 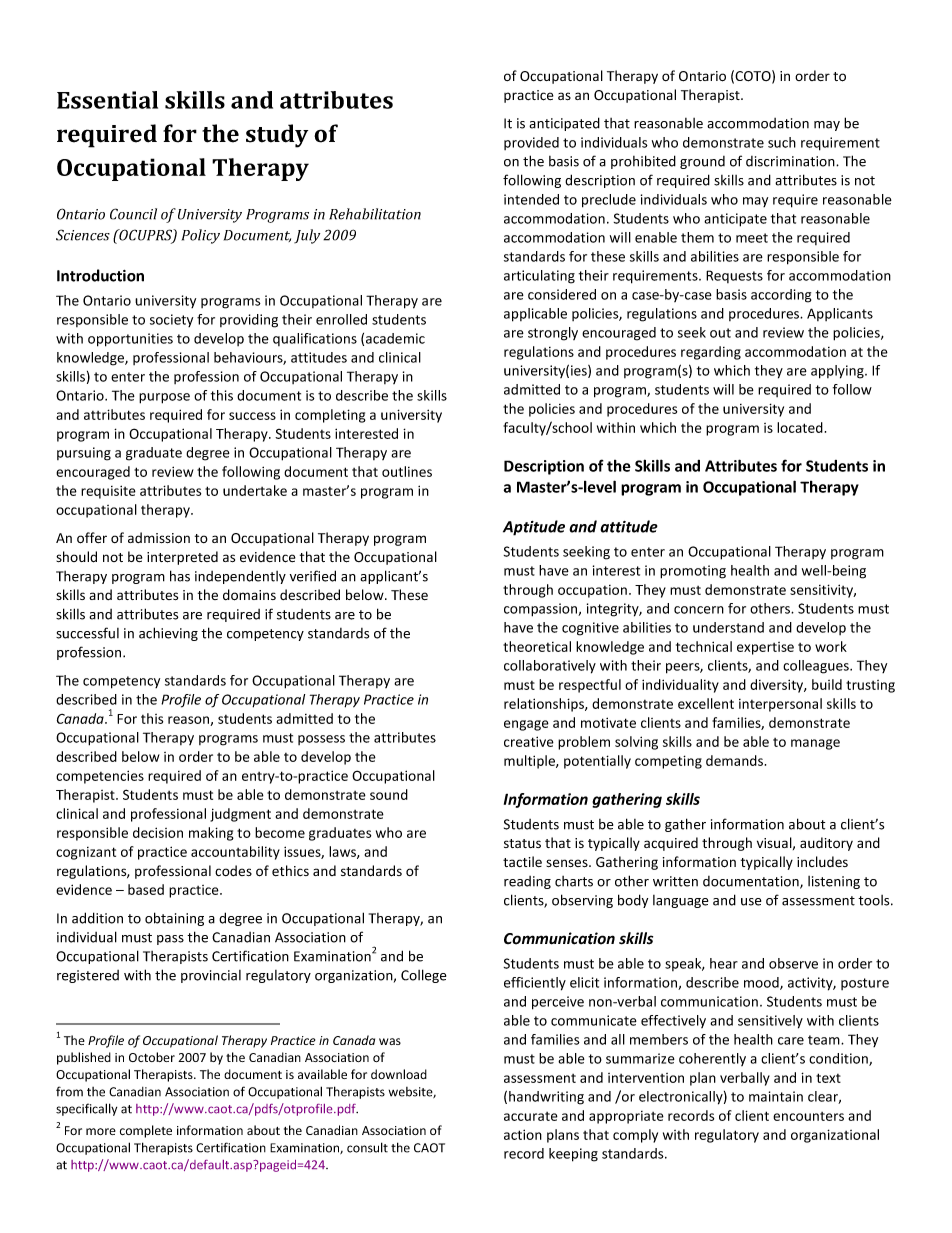 I want to click on Essential, so click(x=107, y=100).
